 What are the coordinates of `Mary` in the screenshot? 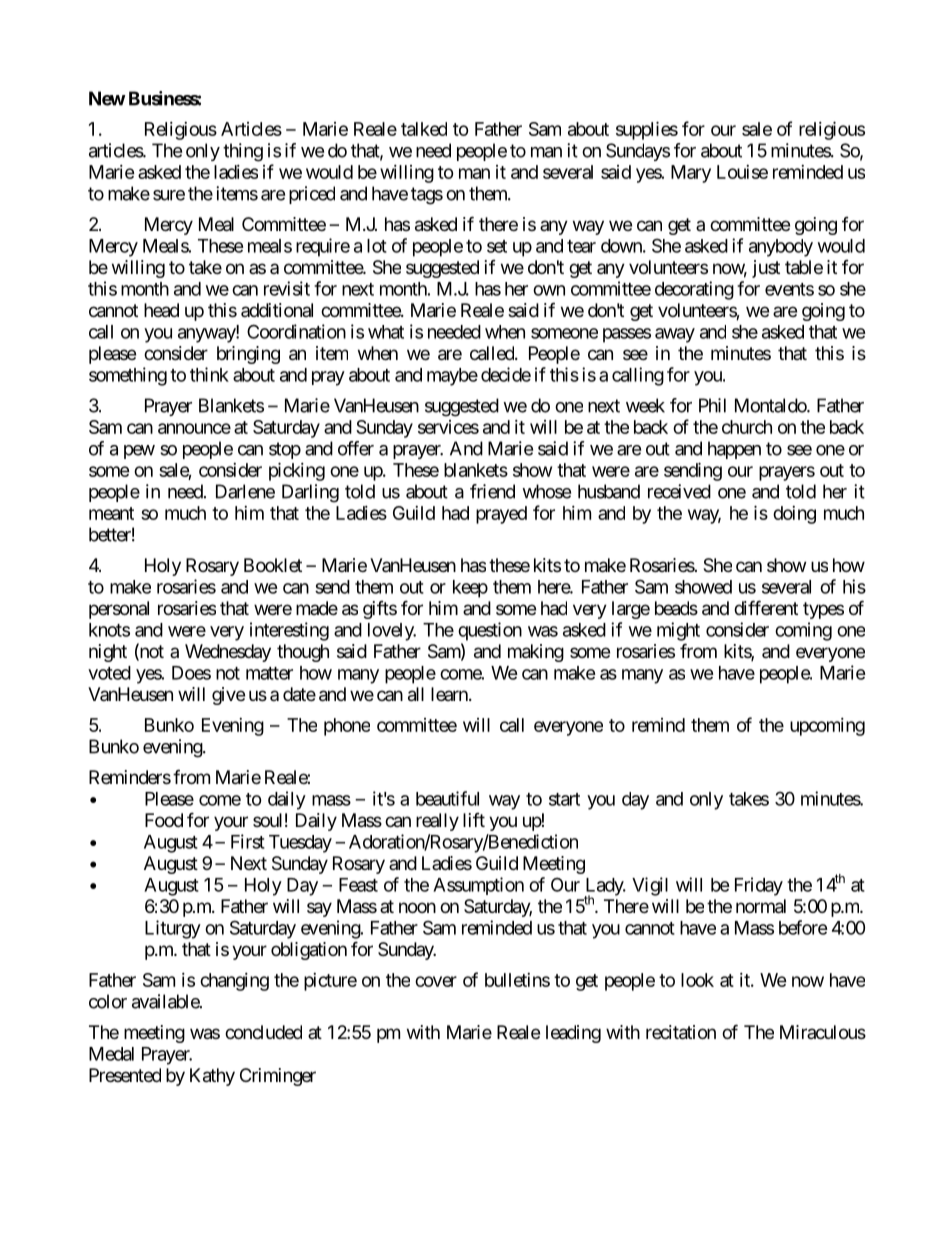 It's located at (691, 174).
